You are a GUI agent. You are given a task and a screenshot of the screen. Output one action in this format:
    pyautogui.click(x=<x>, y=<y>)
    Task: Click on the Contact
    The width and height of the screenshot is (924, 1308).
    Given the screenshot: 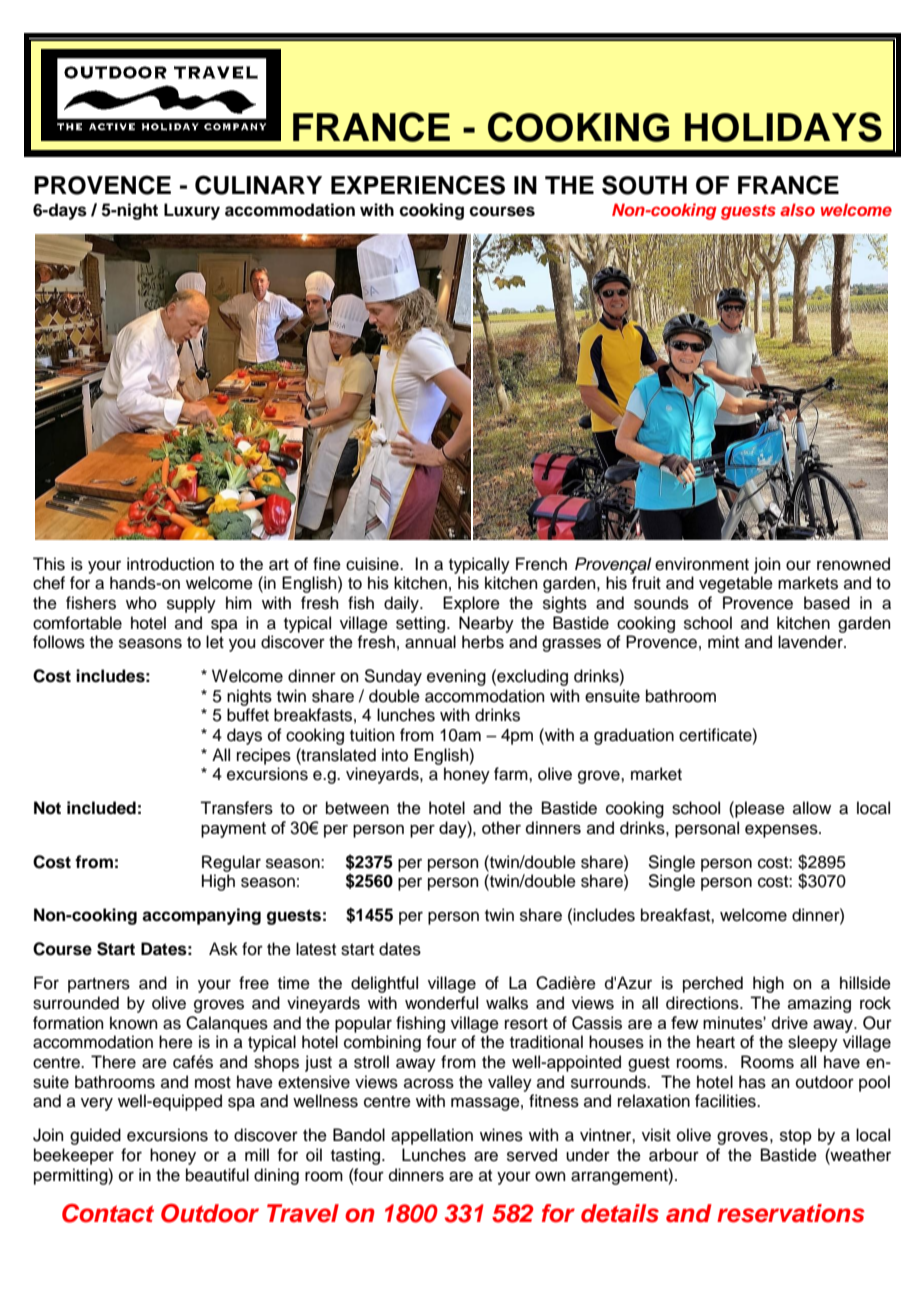 What is the action you would take?
    pyautogui.click(x=108, y=1213)
